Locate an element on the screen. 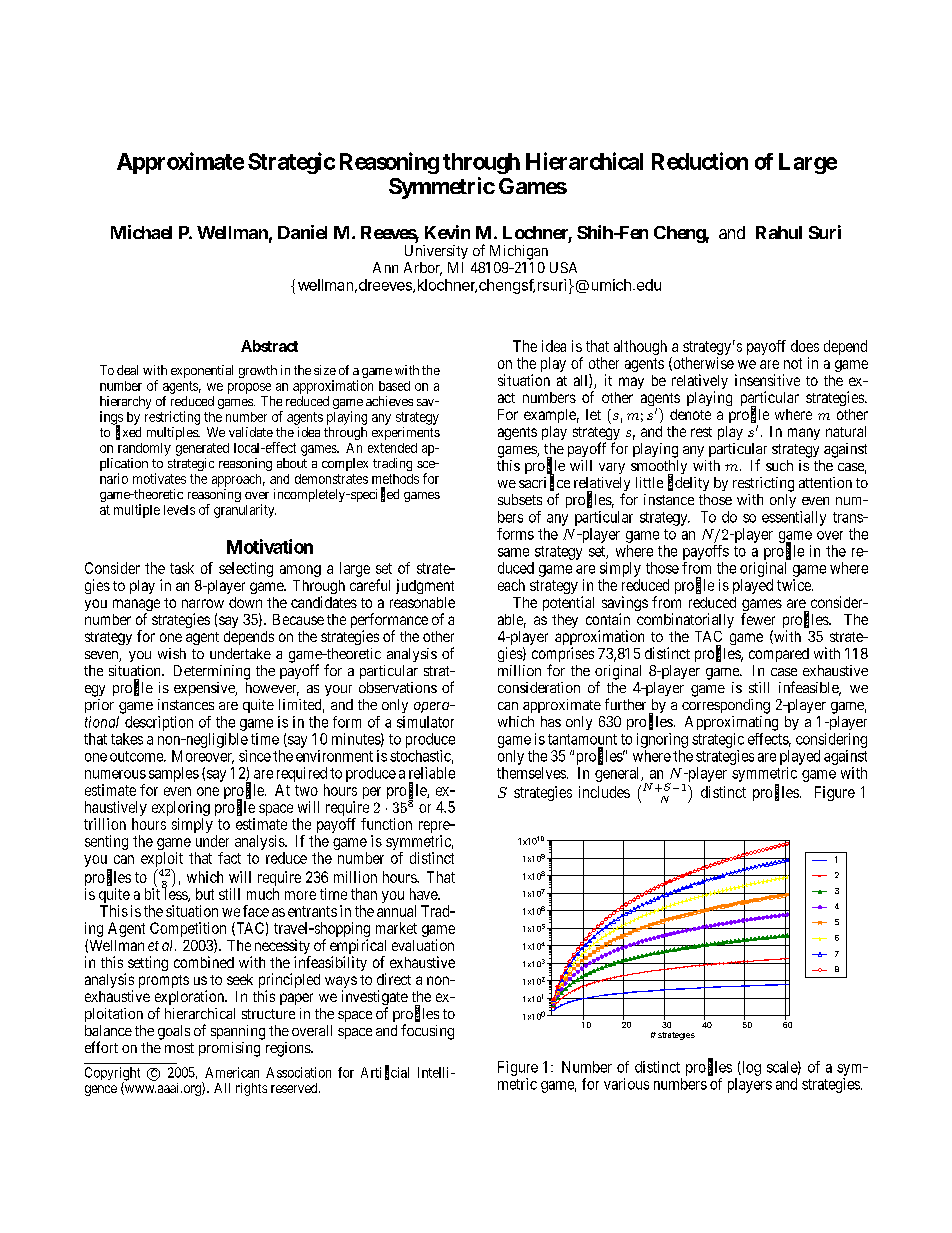 The height and width of the screenshot is (1233, 952). Reduction is located at coordinates (700, 161).
